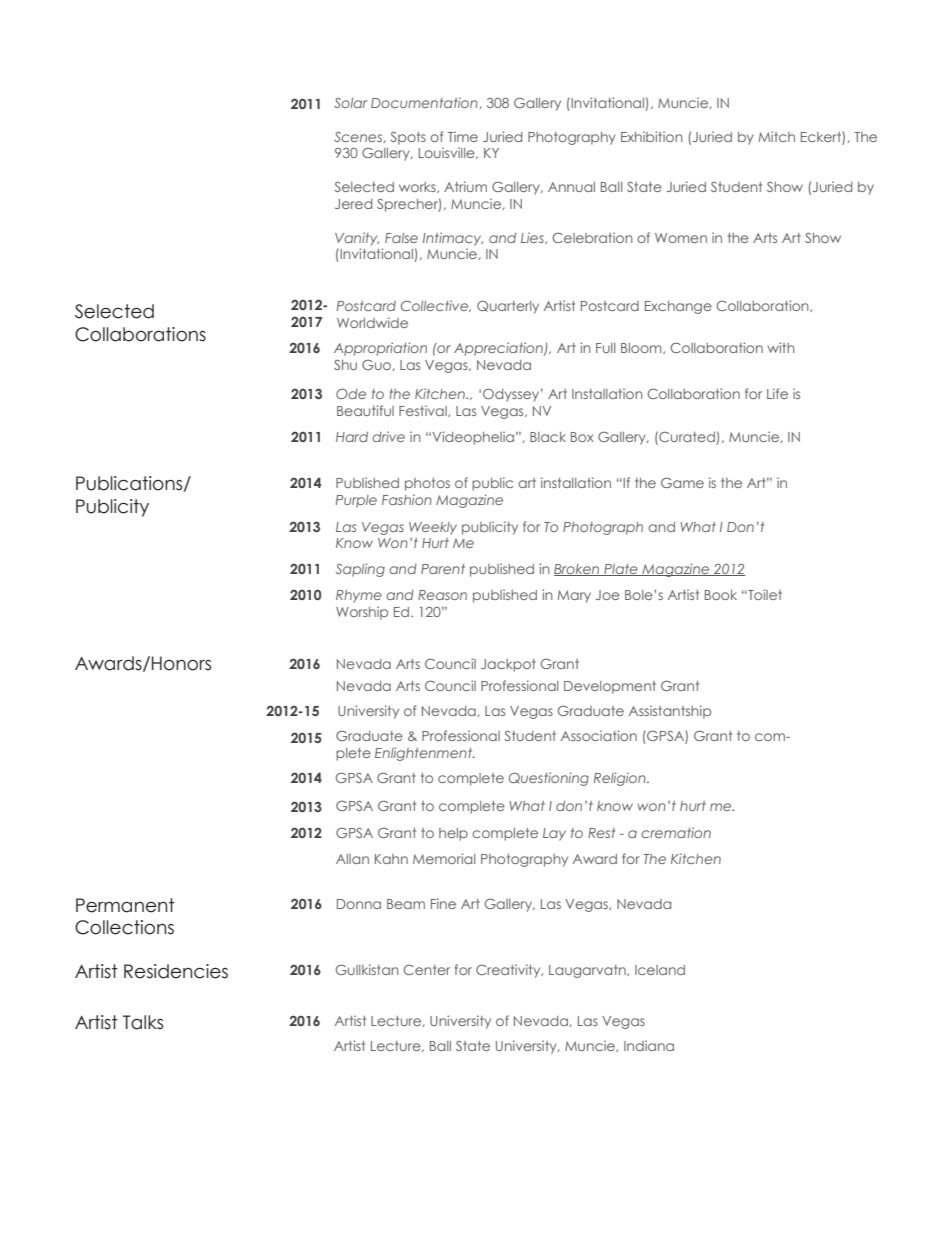 This screenshot has width=952, height=1233. I want to click on Book, so click(721, 595).
